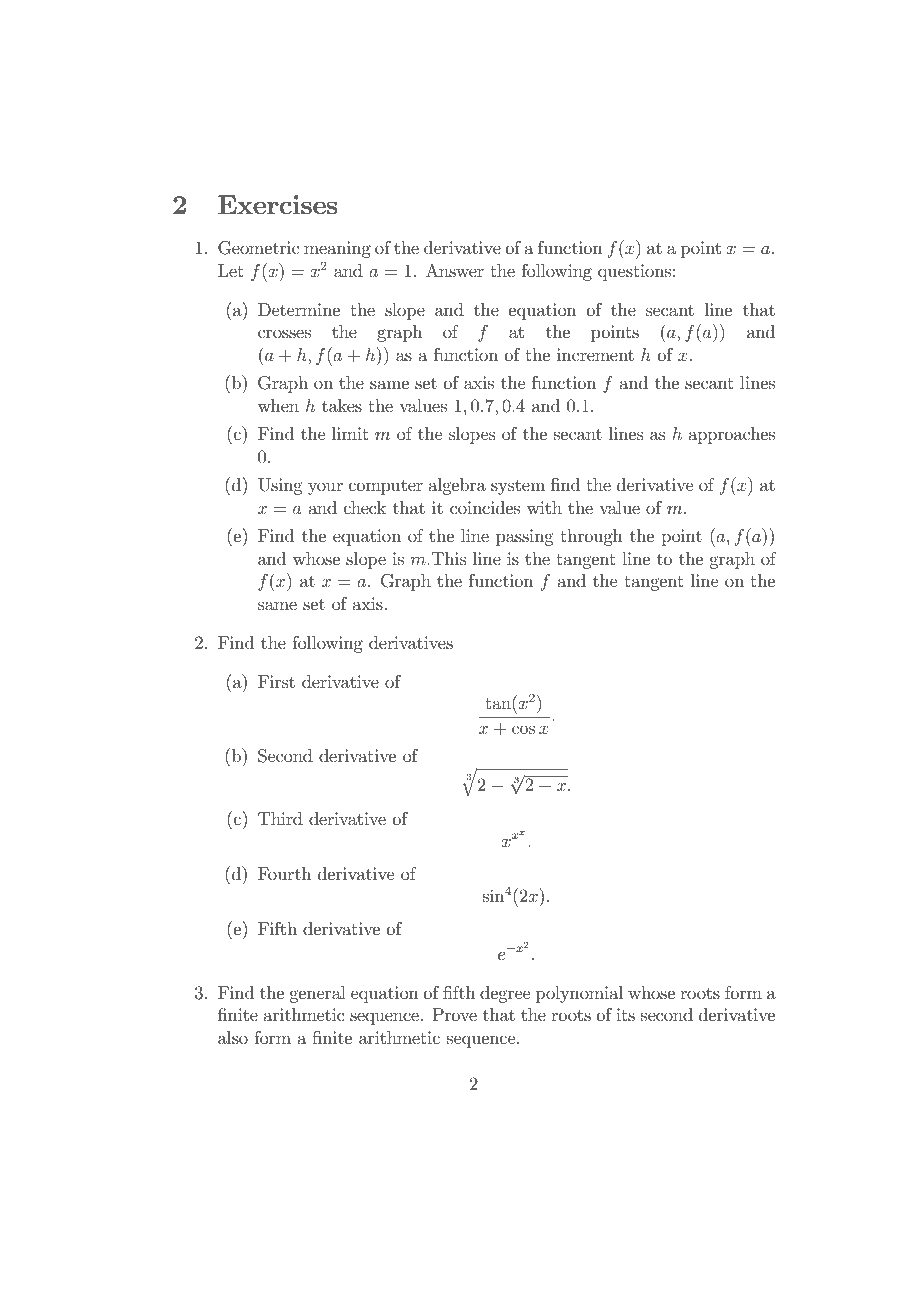 The image size is (924, 1308). I want to click on Third, so click(280, 818).
